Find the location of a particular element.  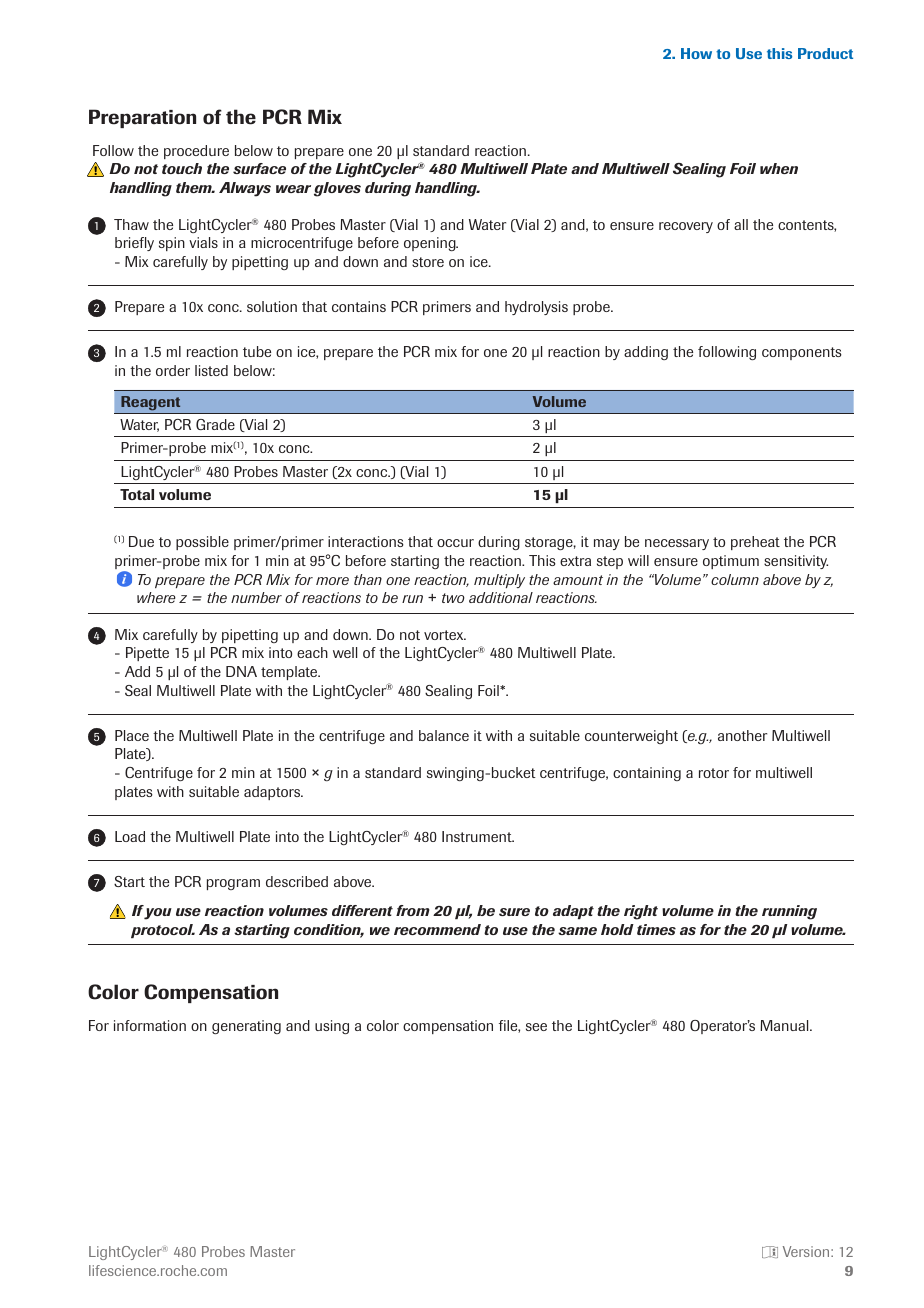

Preparation is located at coordinates (142, 118).
